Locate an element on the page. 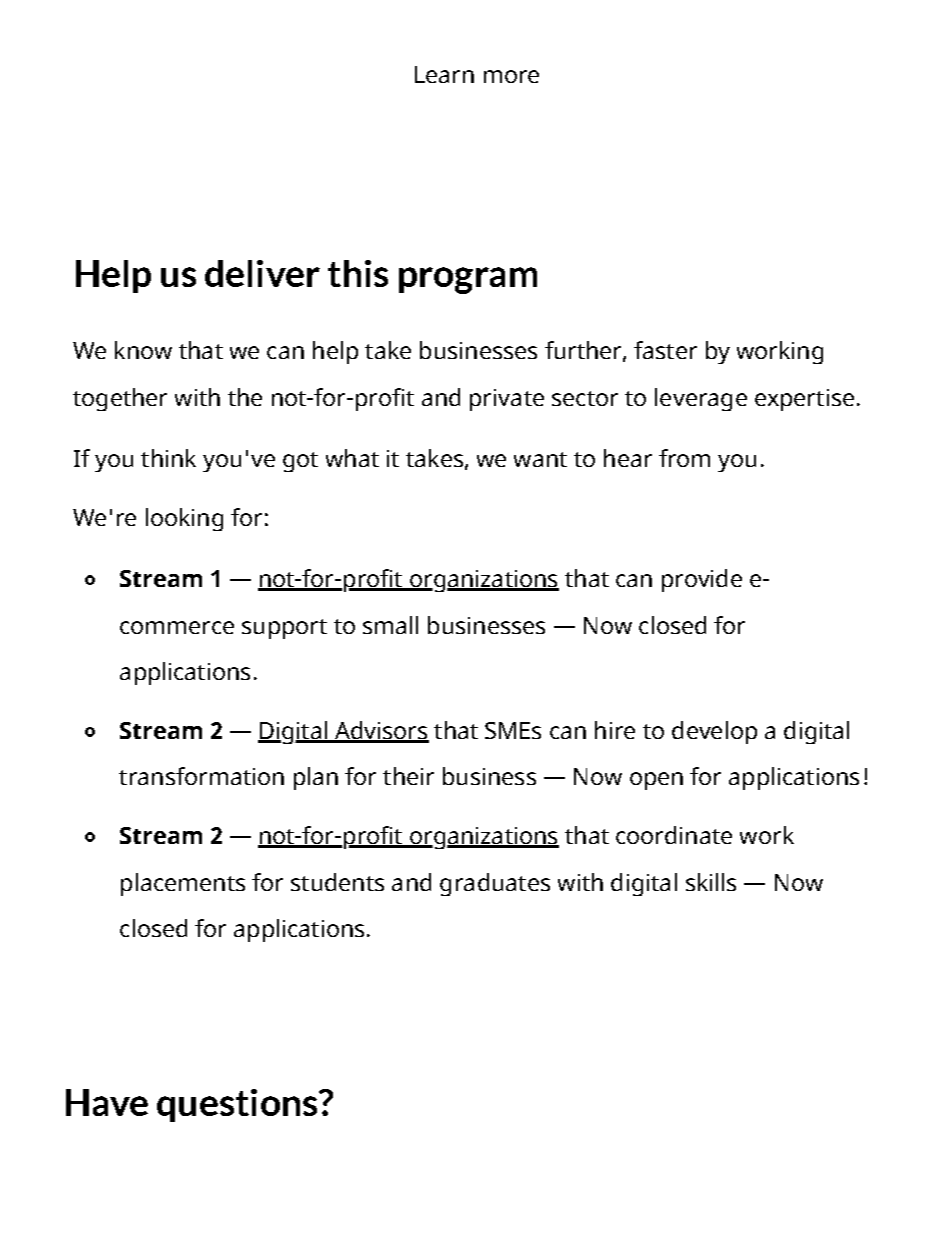 This page has height=1233, width=952. Learn is located at coordinates (444, 74).
